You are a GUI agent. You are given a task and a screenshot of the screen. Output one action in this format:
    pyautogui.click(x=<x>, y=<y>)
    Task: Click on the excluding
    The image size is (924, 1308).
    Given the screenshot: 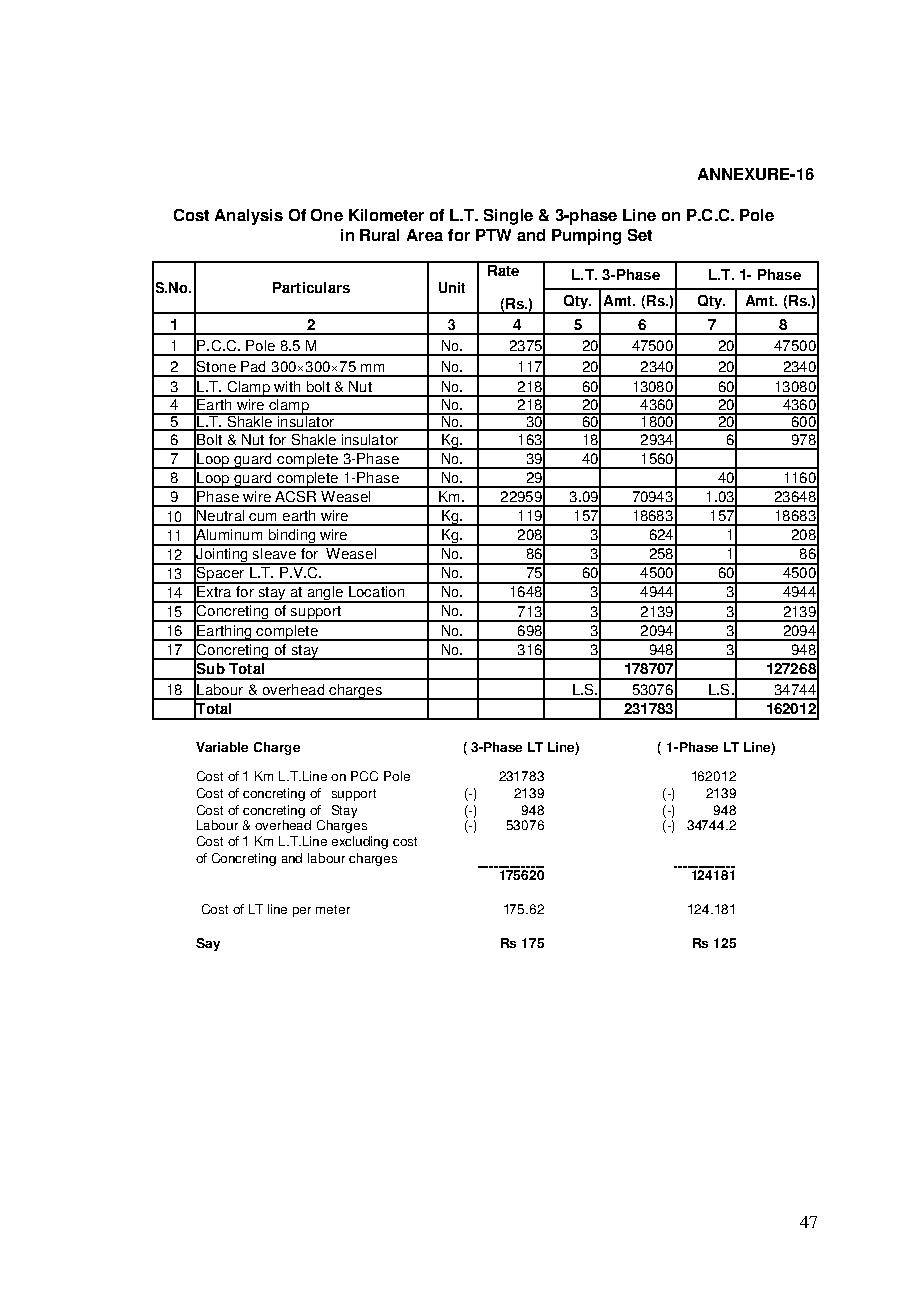 What is the action you would take?
    pyautogui.click(x=360, y=842)
